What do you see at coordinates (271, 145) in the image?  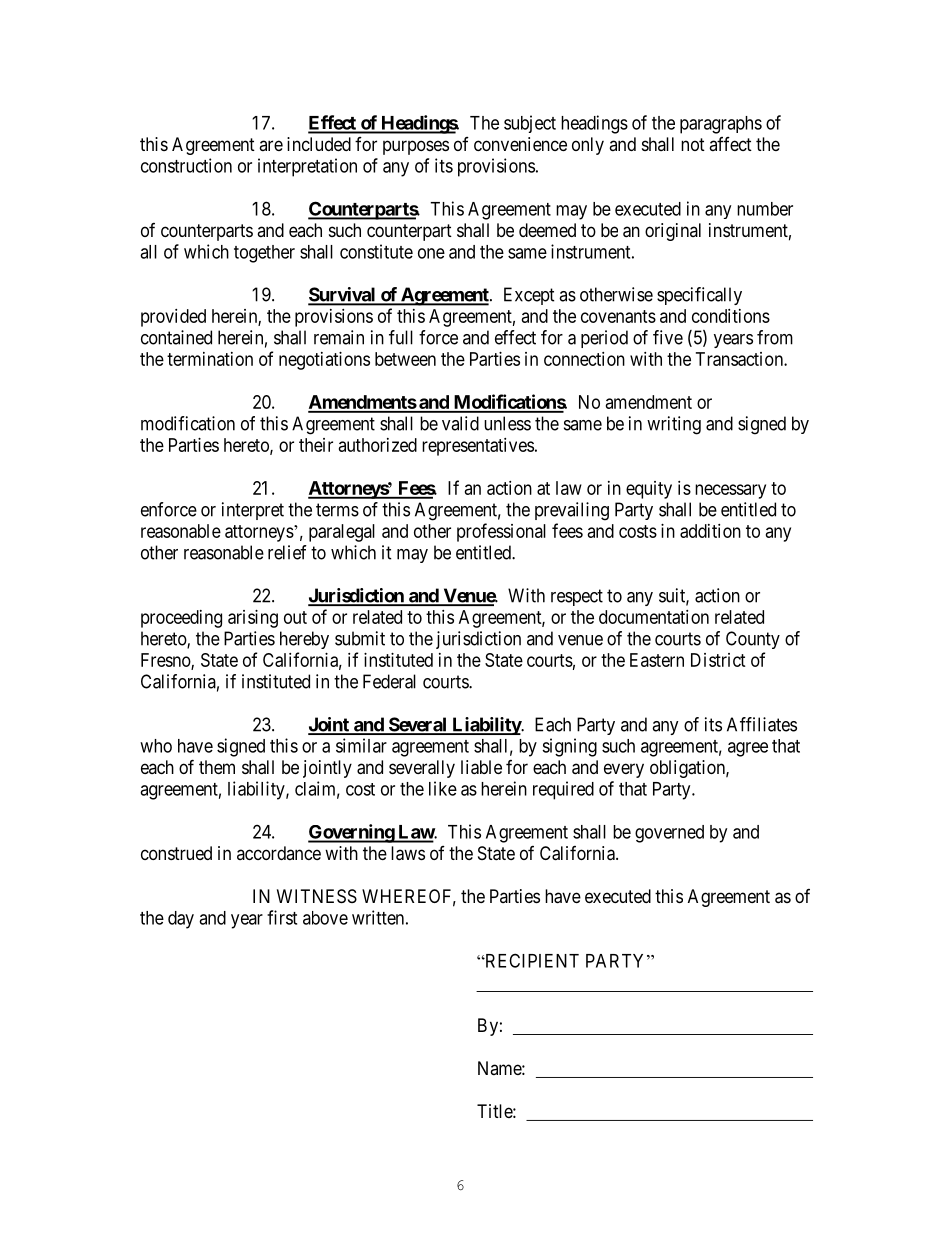 I see `are` at bounding box center [271, 145].
